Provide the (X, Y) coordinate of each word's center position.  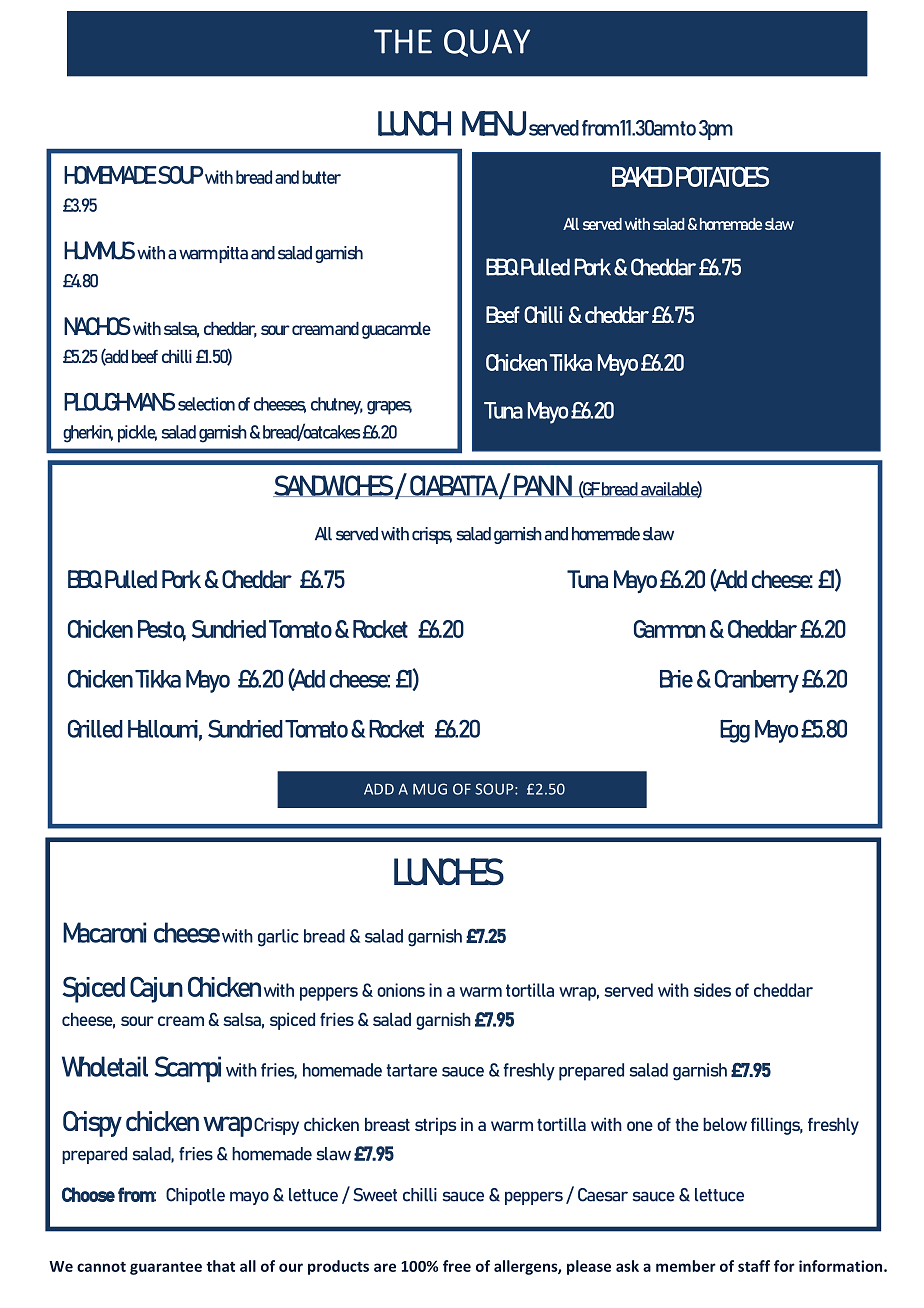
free (457, 1266)
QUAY (487, 43)
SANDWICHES (334, 486)
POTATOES (722, 176)
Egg (735, 731)
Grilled (95, 729)
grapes (389, 408)
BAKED (642, 176)
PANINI (543, 486)
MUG (430, 789)
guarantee (166, 1268)
